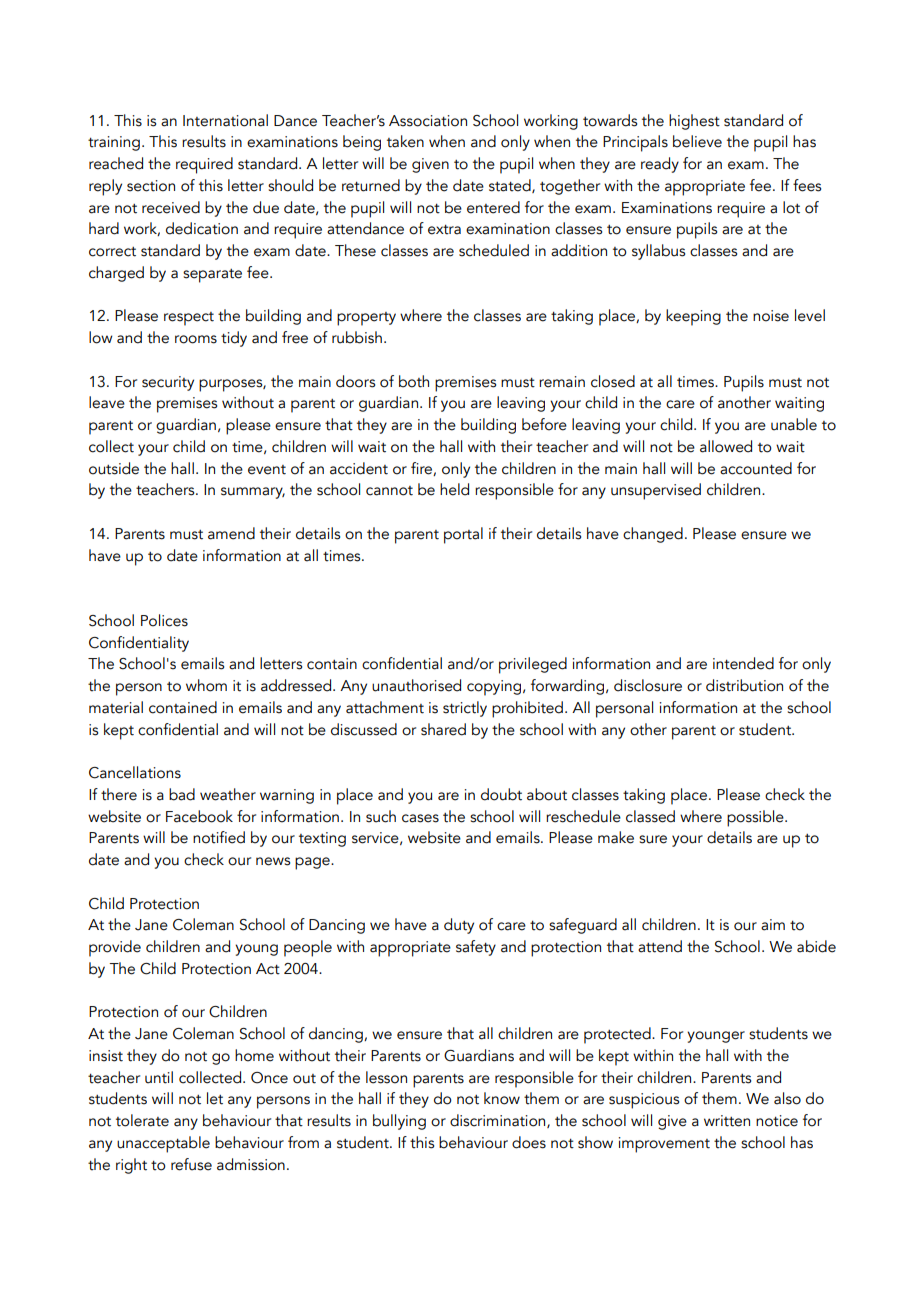  I want to click on believe, so click(697, 141).
